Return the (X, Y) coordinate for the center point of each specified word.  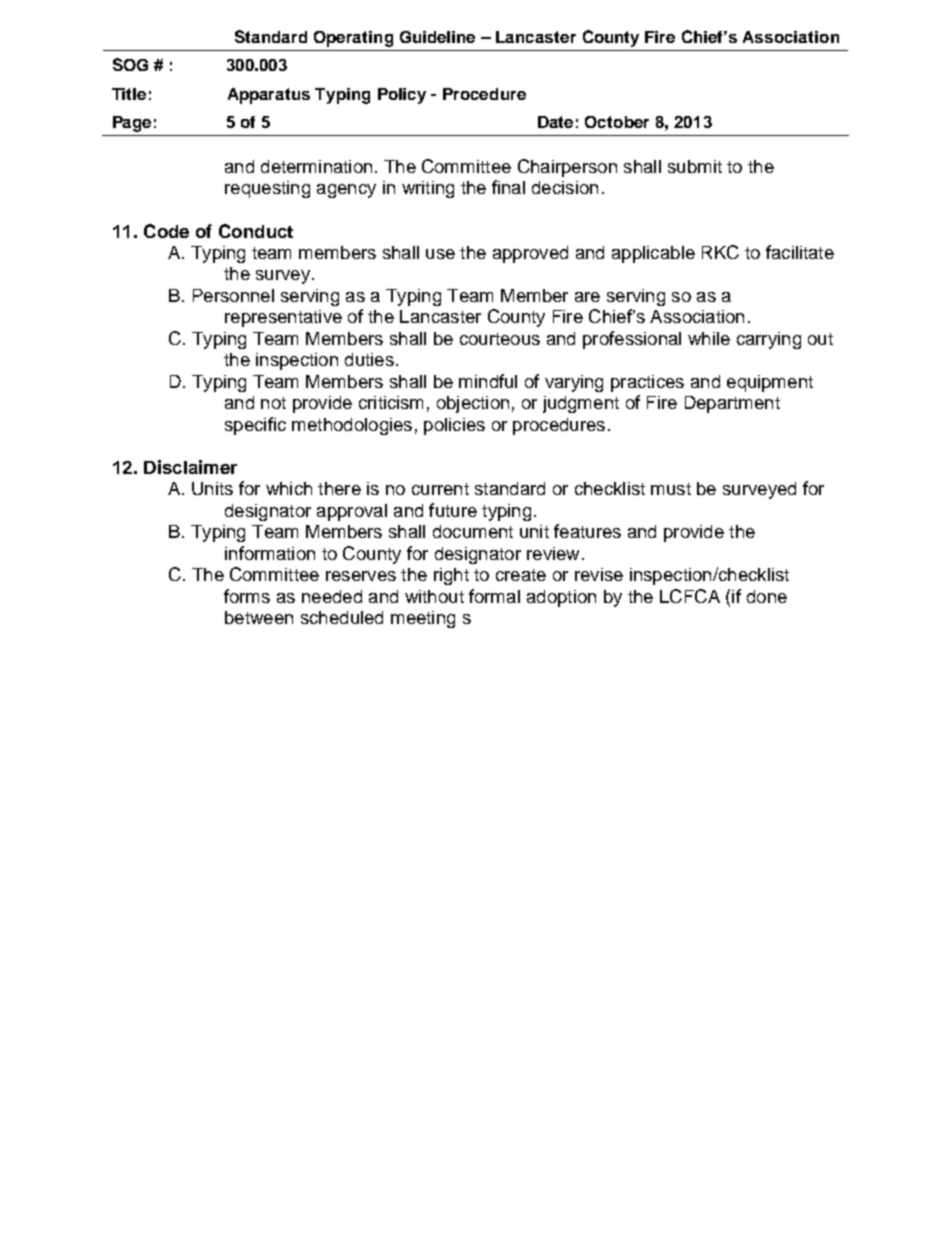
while (709, 338)
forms (247, 596)
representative (283, 318)
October (617, 122)
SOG (130, 64)
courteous (500, 339)
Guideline (437, 37)
